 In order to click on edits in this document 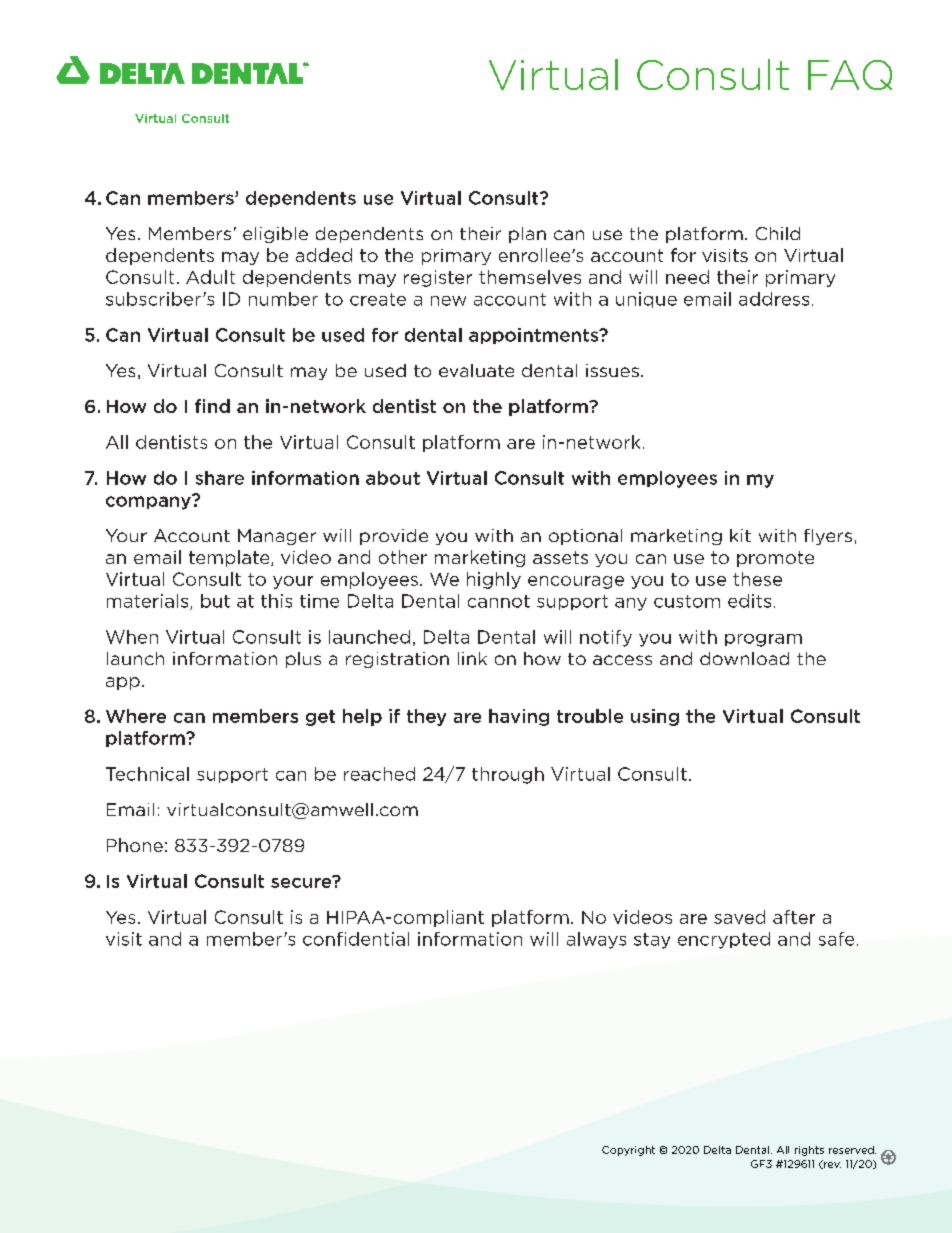, I will do `click(749, 601)`.
